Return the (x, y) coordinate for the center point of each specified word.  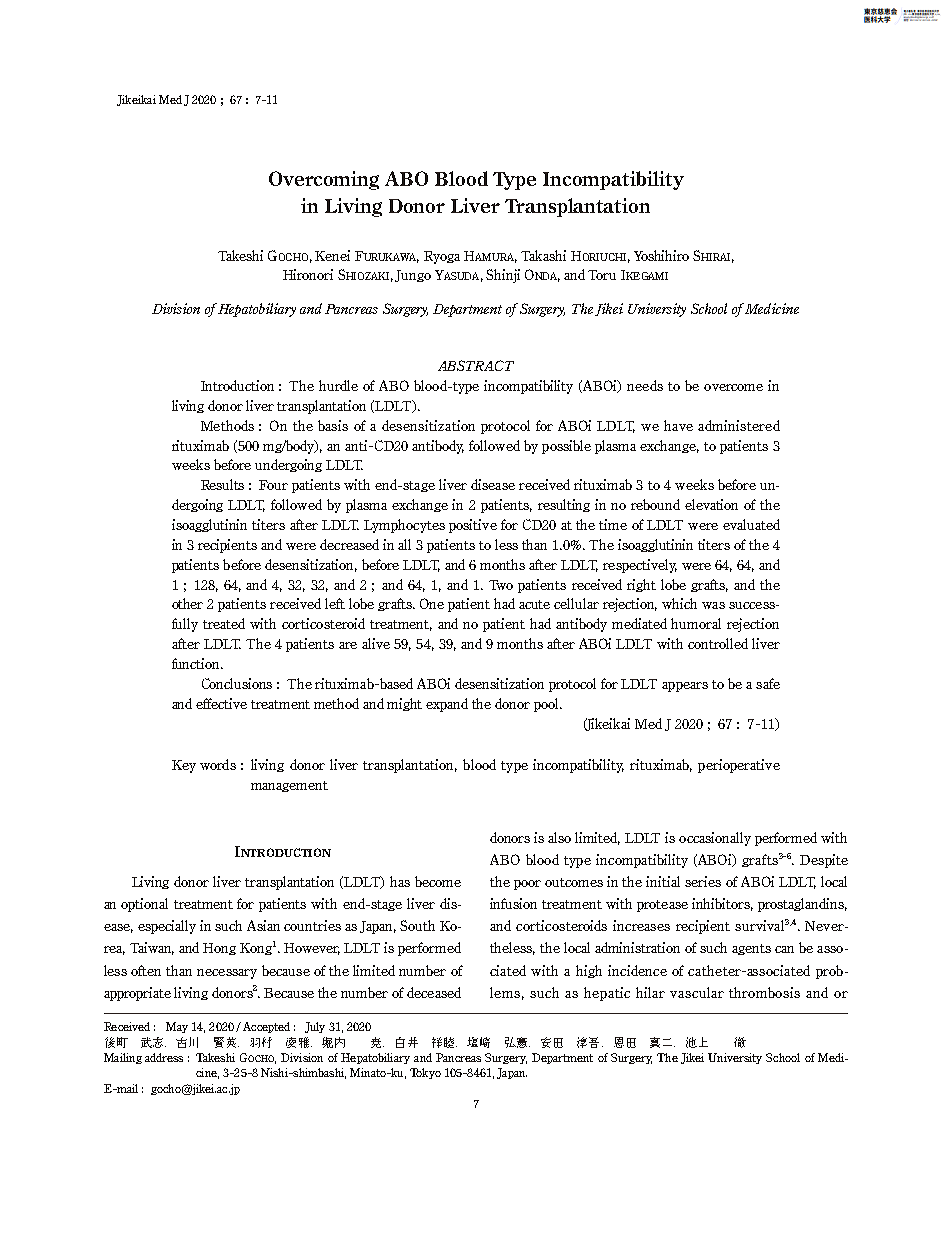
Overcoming (324, 180)
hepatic (607, 994)
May (177, 1027)
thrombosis (764, 992)
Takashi (543, 255)
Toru (602, 275)
